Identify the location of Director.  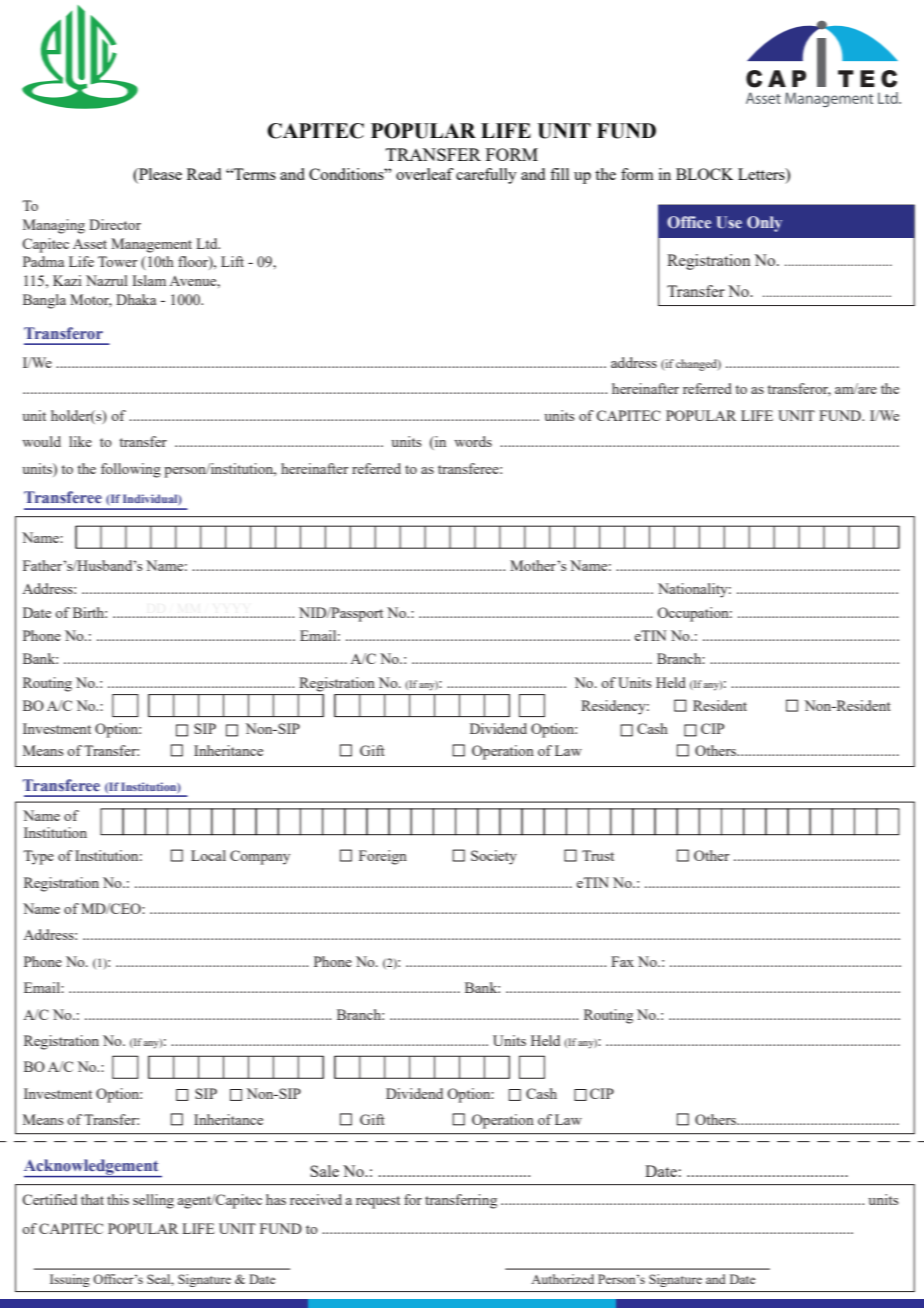
(115, 224).
